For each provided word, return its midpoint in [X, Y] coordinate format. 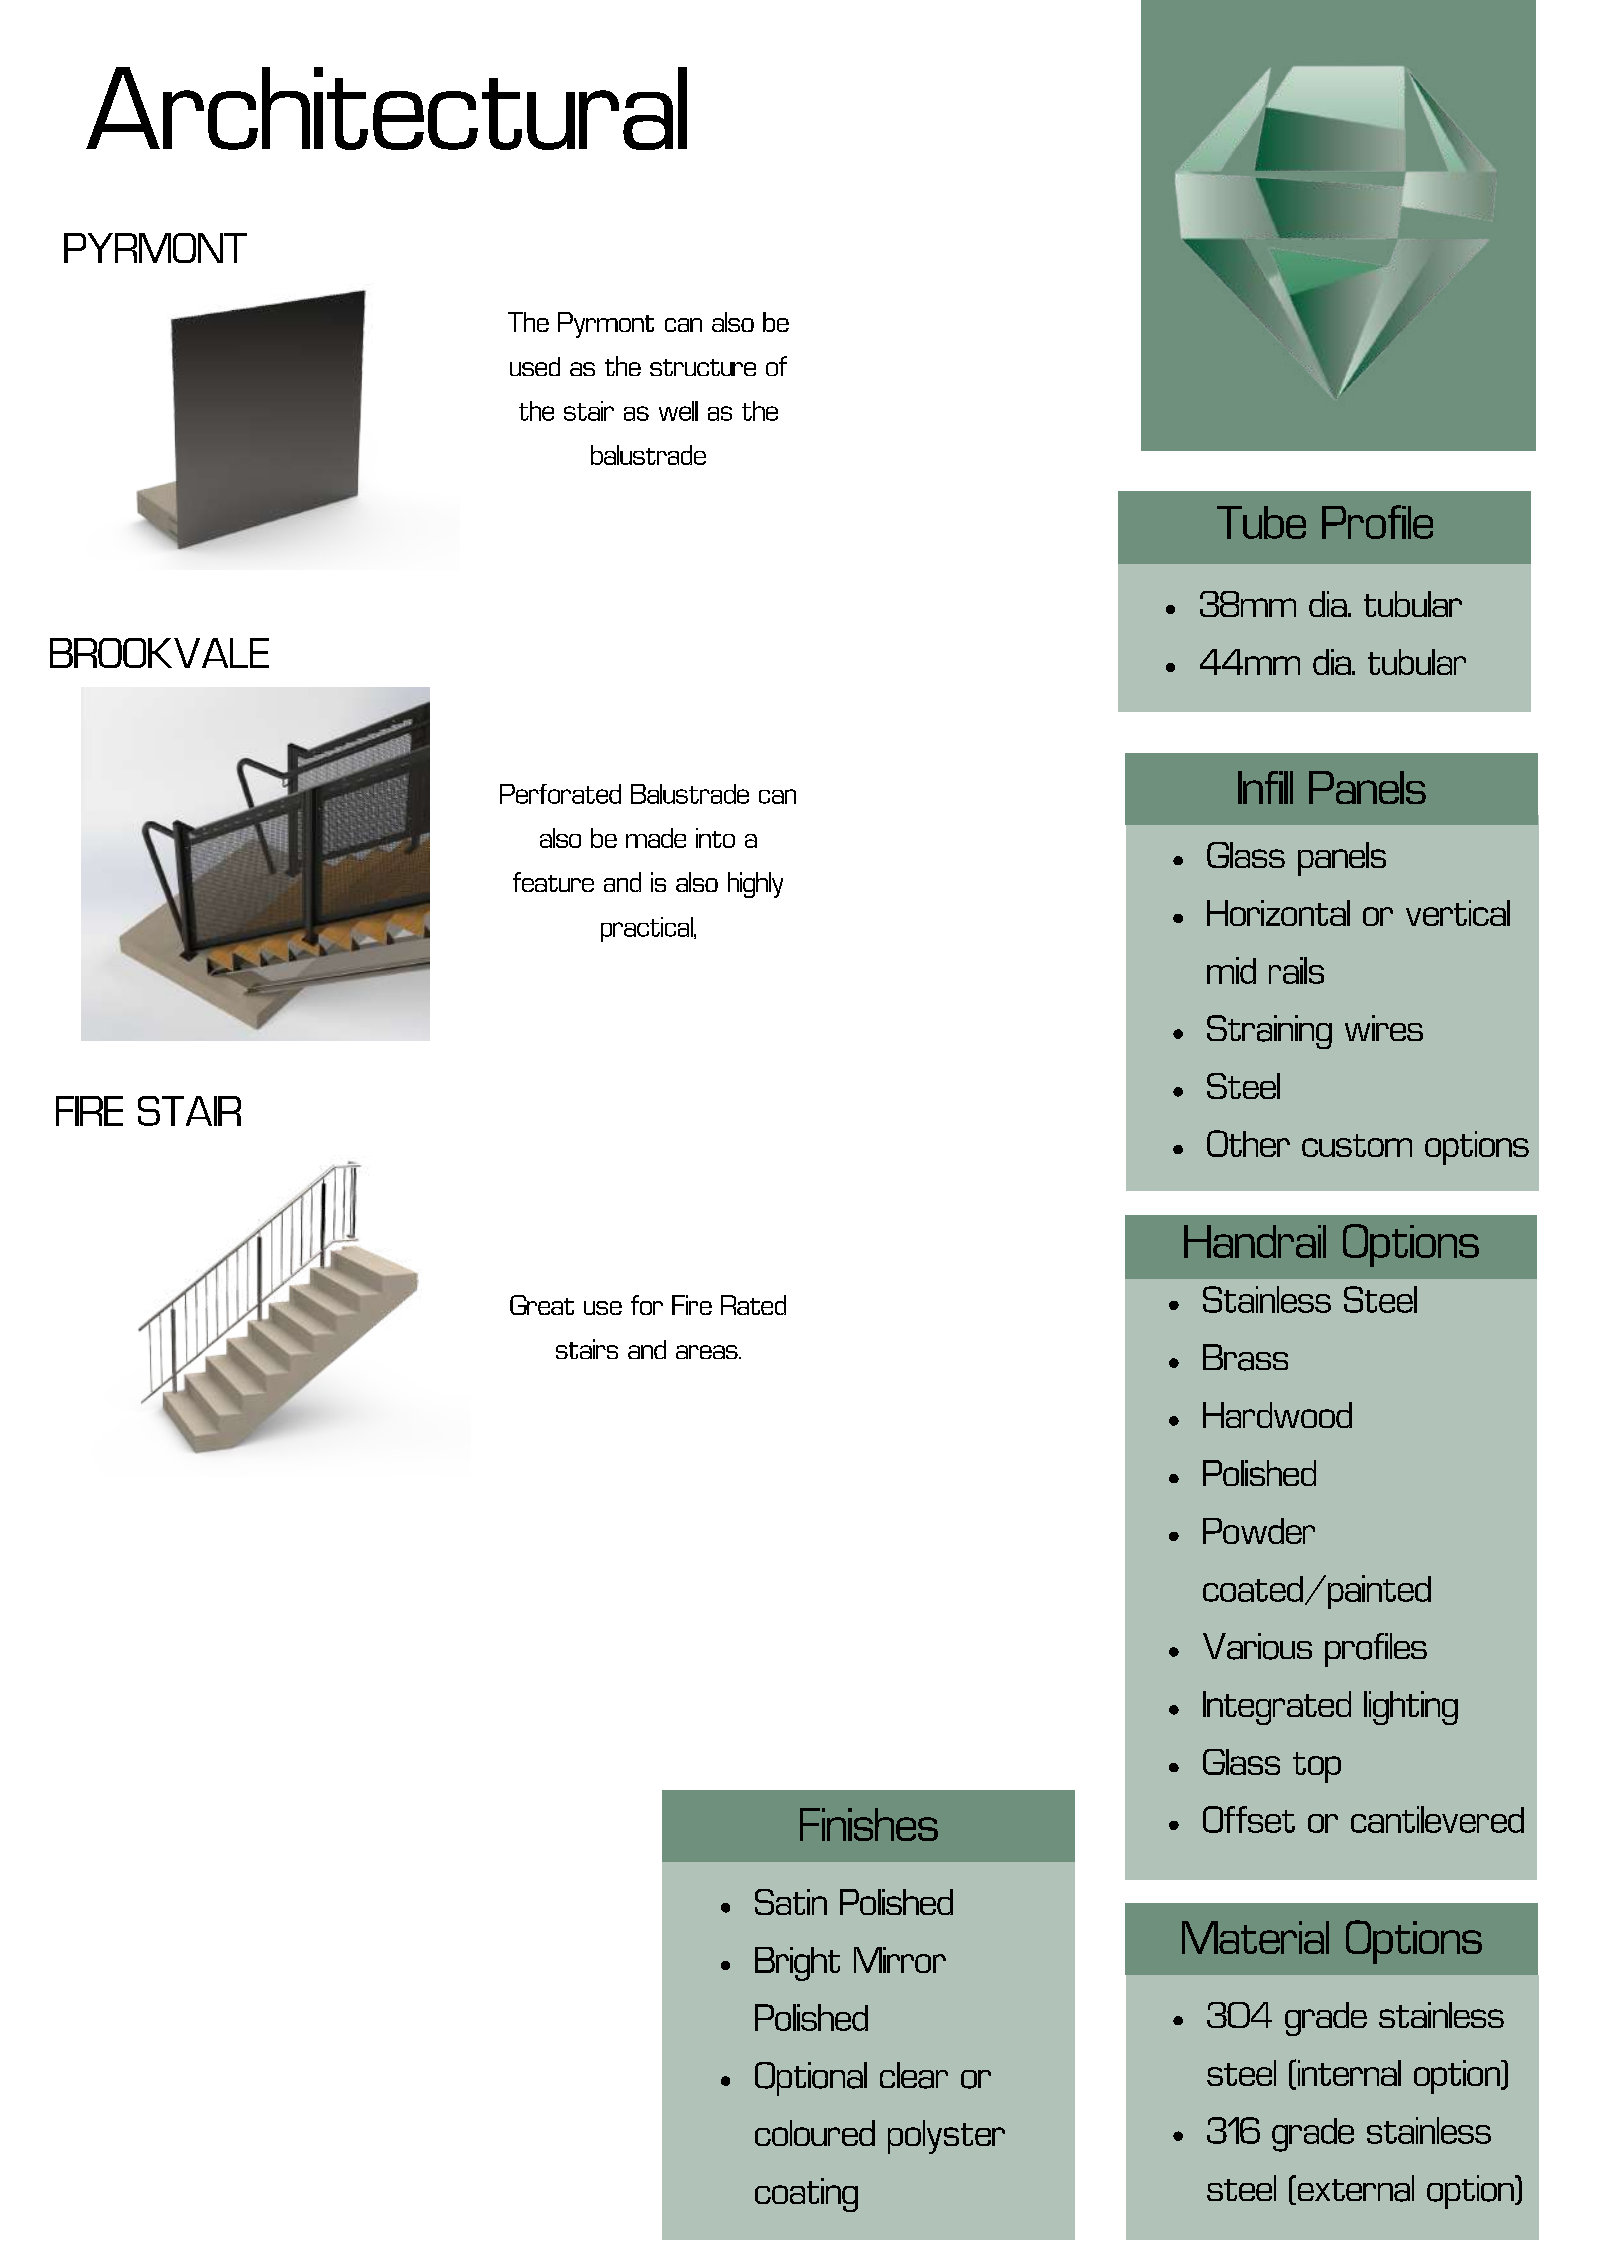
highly [755, 885]
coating [806, 2195]
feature [553, 882]
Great [542, 1305]
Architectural [386, 108]
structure [703, 367]
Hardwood [1277, 1415]
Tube [1261, 522]
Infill [1265, 787]
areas [708, 1352]
